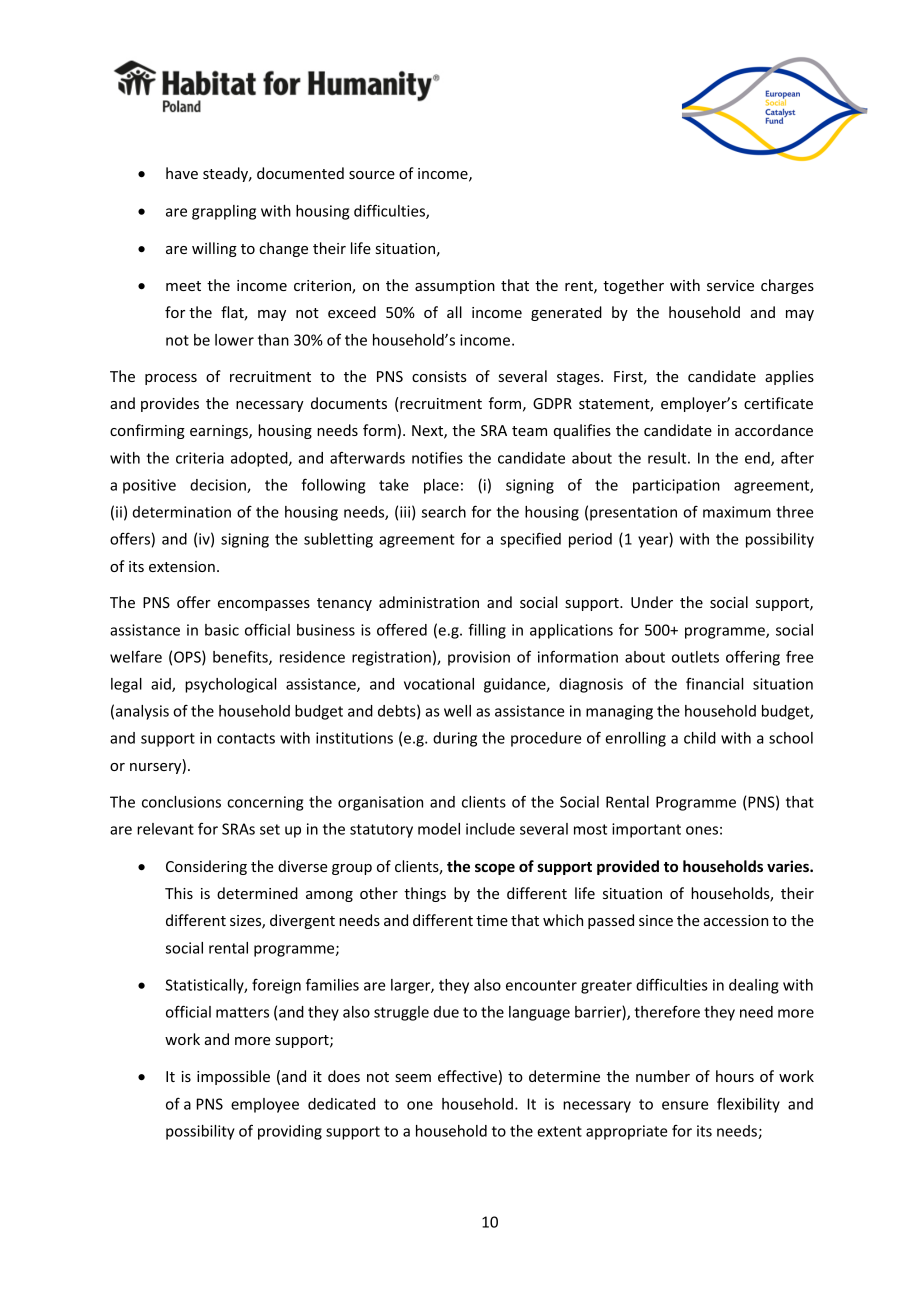  What do you see at coordinates (246, 738) in the screenshot?
I see `contacts` at bounding box center [246, 738].
